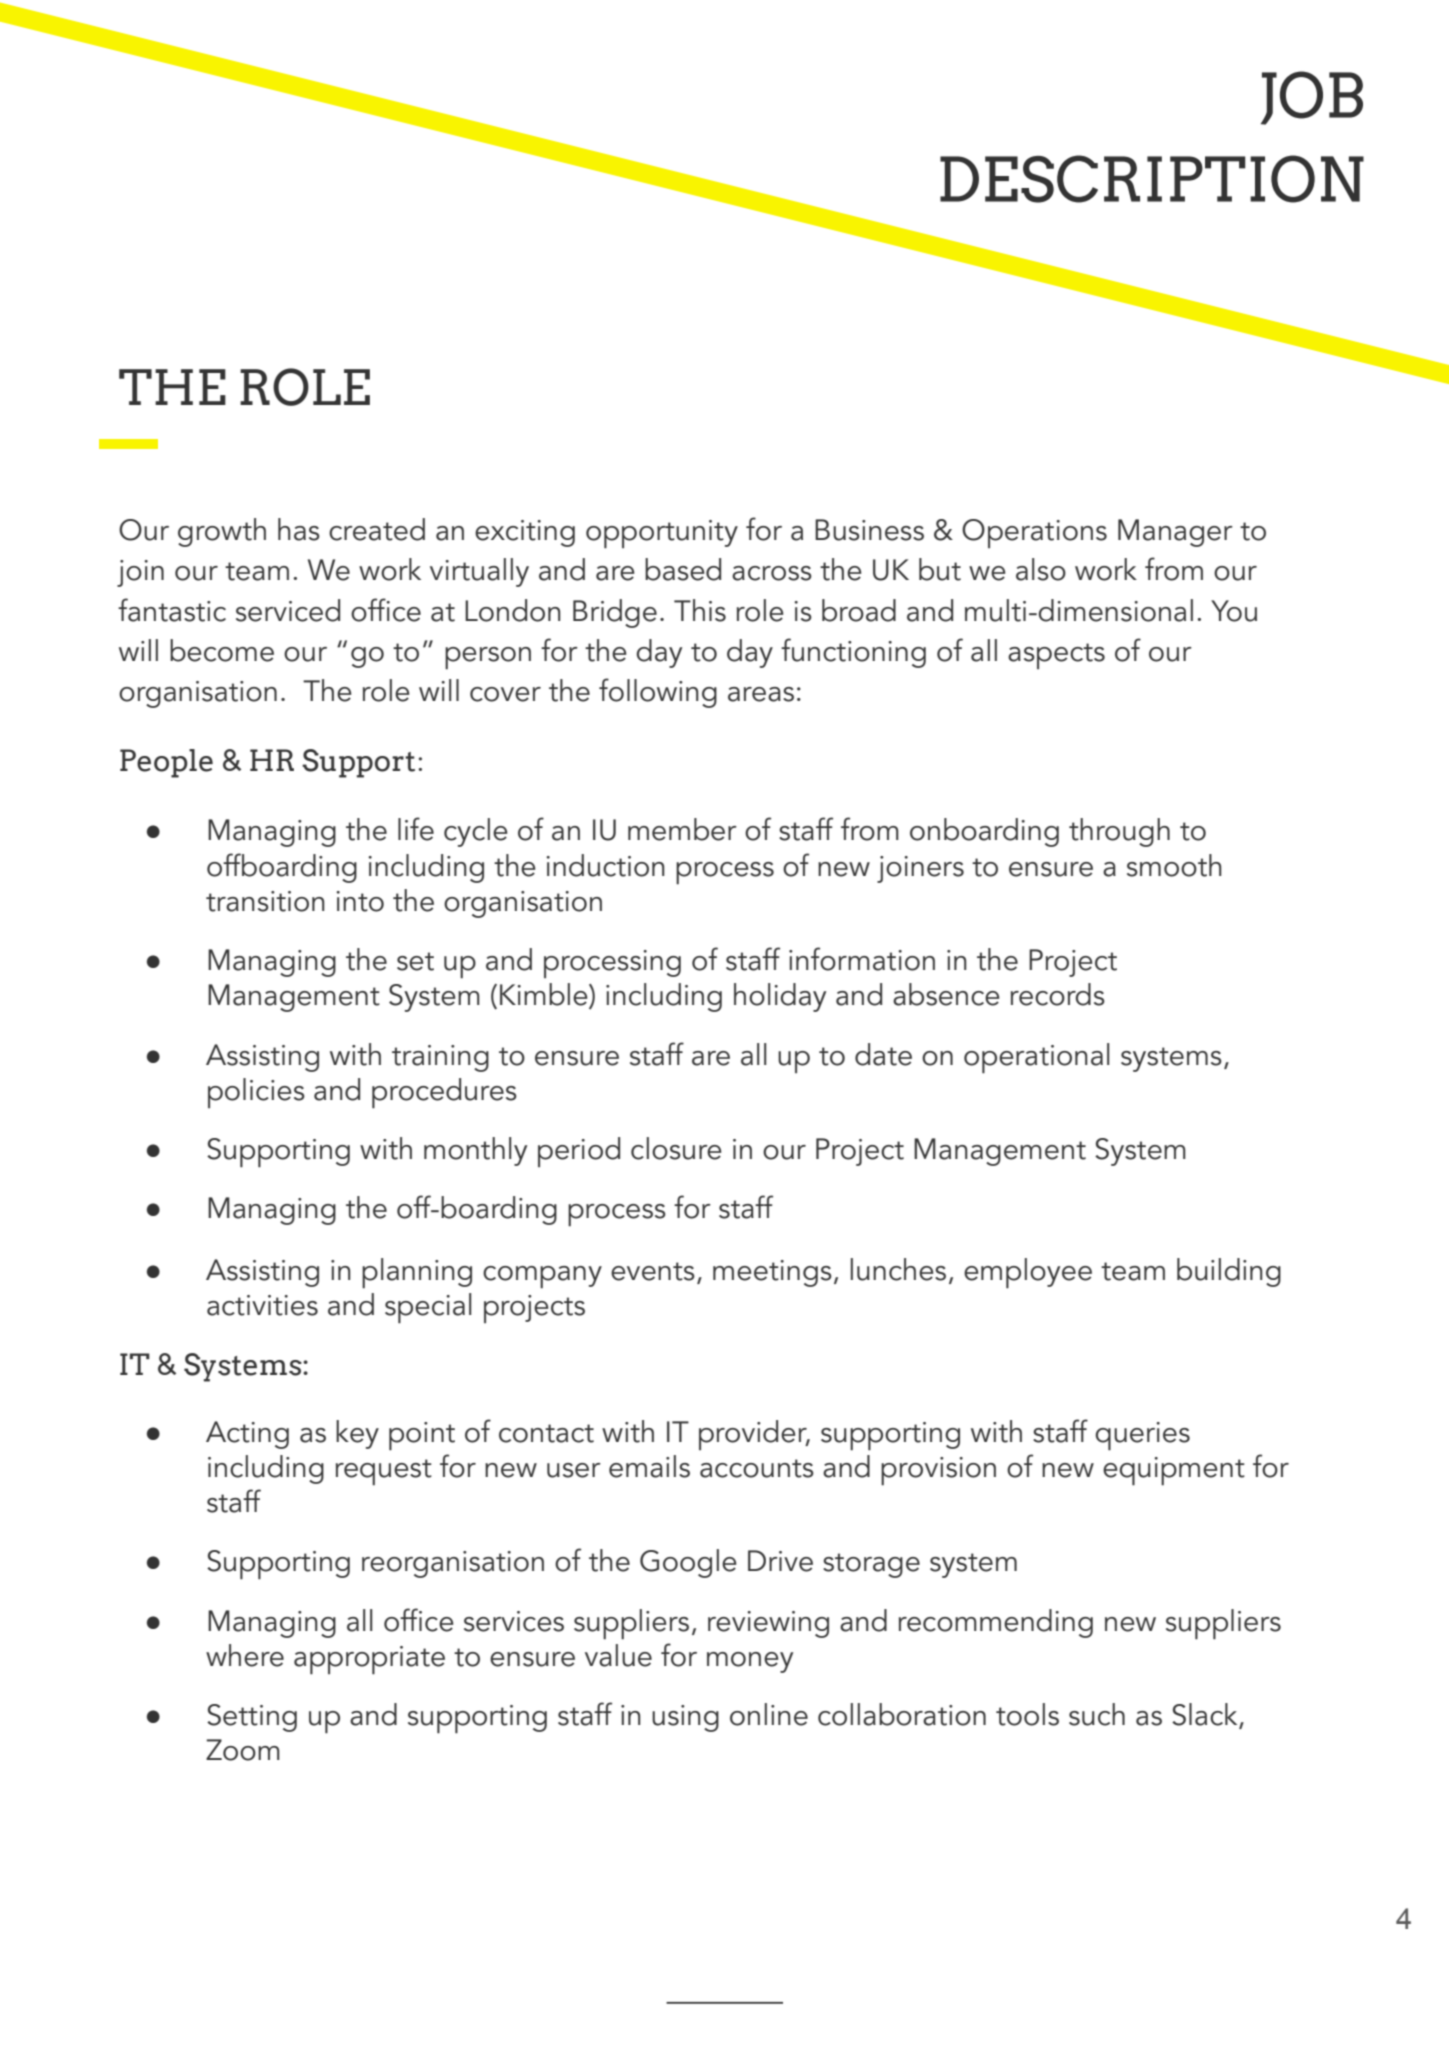  Describe the element at coordinates (265, 901) in the screenshot. I see `transition` at that location.
